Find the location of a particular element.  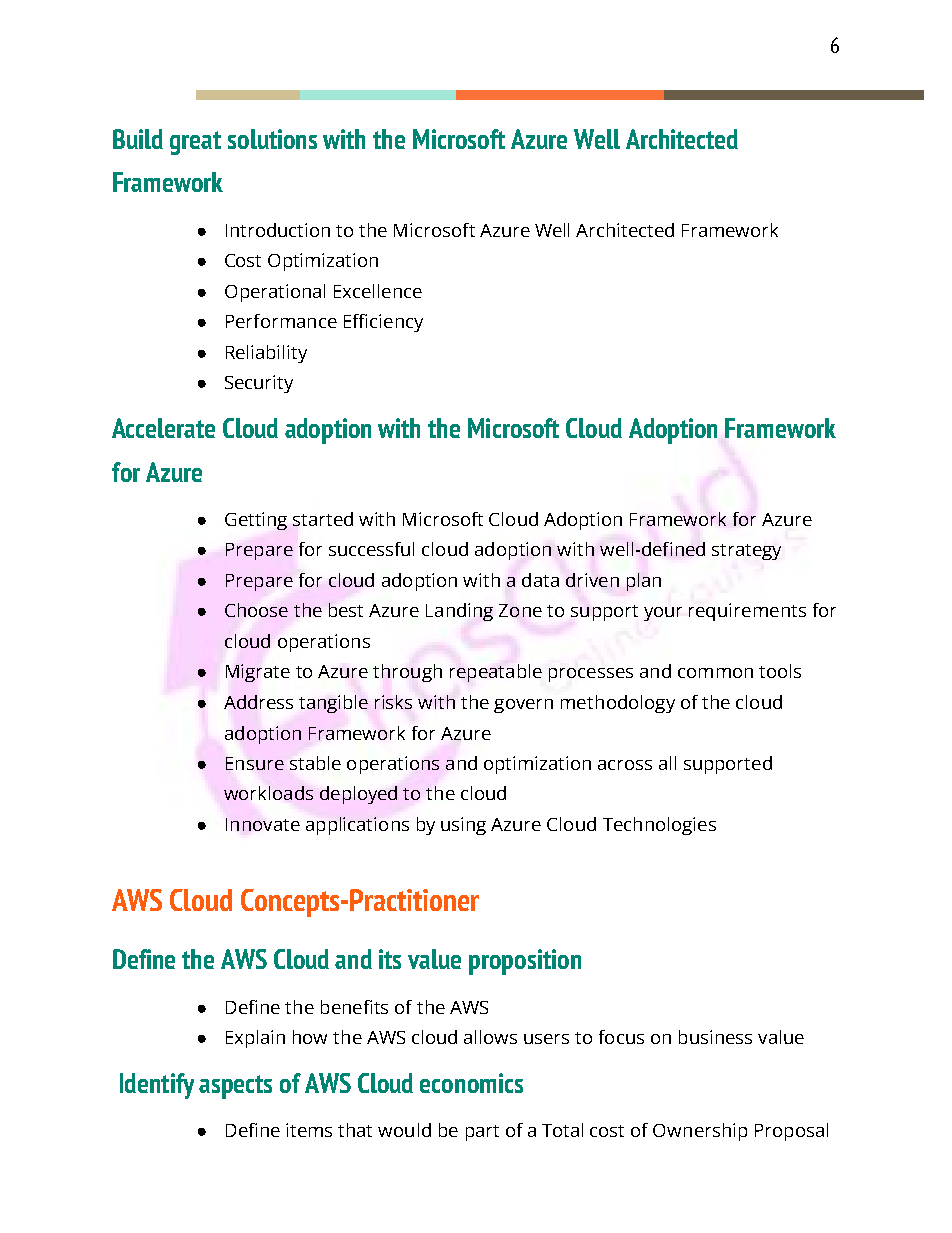

workloads is located at coordinates (268, 793).
